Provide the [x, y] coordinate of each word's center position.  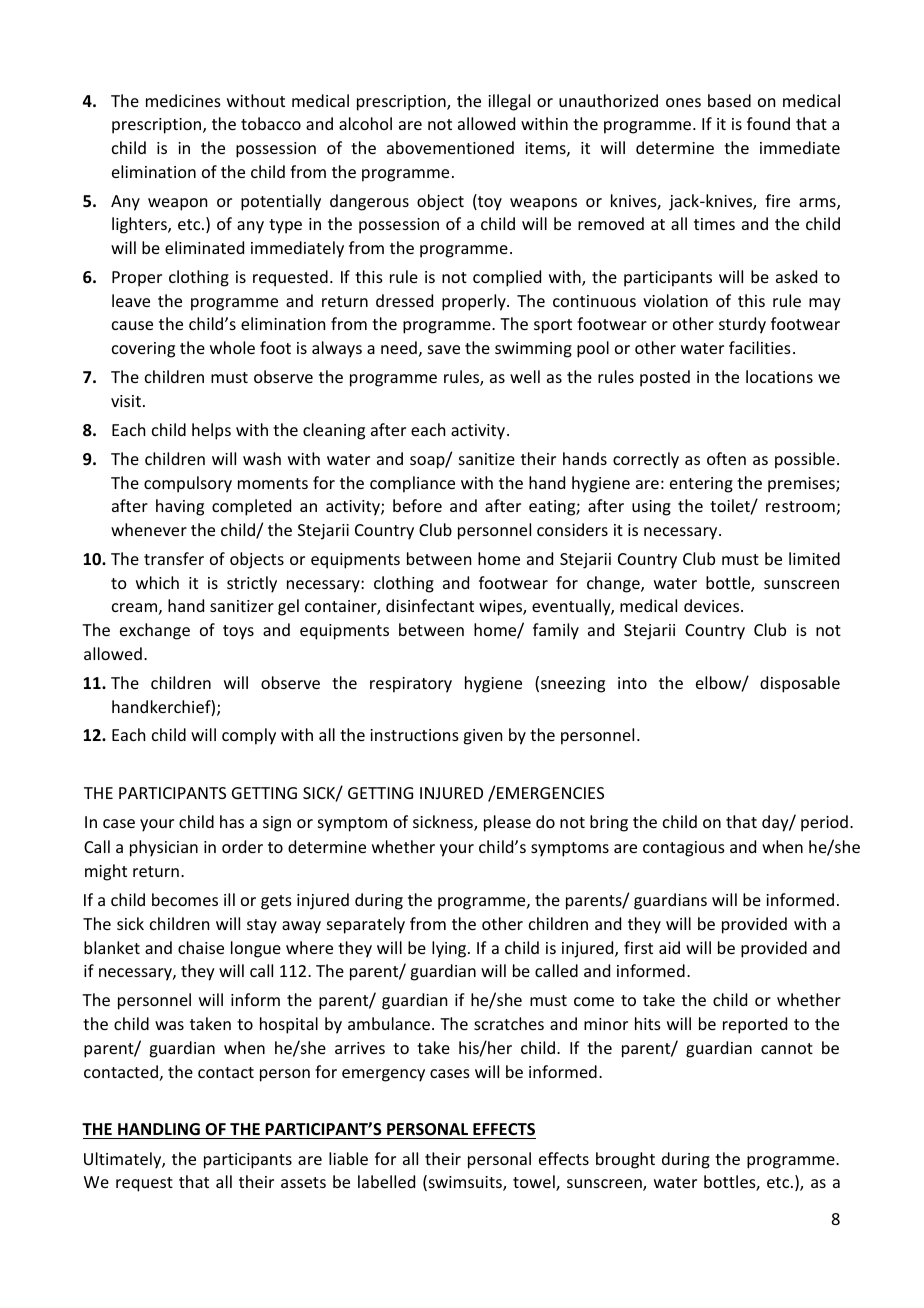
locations [779, 376]
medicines [183, 100]
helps [211, 431]
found [768, 123]
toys [238, 632]
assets [303, 1182]
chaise [201, 947]
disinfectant [430, 605]
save [444, 349]
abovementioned [450, 147]
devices [713, 605]
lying [450, 949]
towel [535, 1183]
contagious [684, 849]
